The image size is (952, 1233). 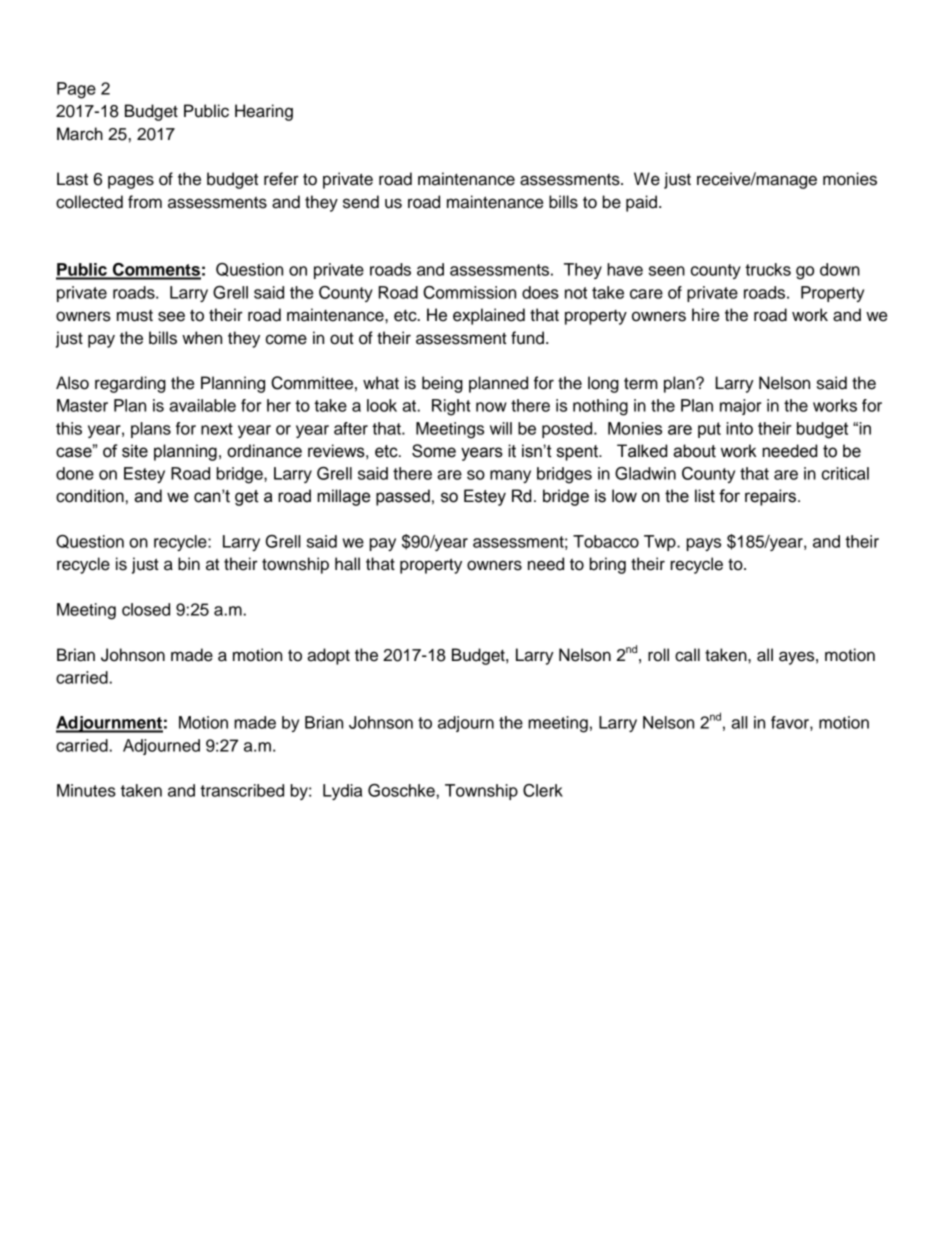 I want to click on Commission, so click(x=469, y=292).
